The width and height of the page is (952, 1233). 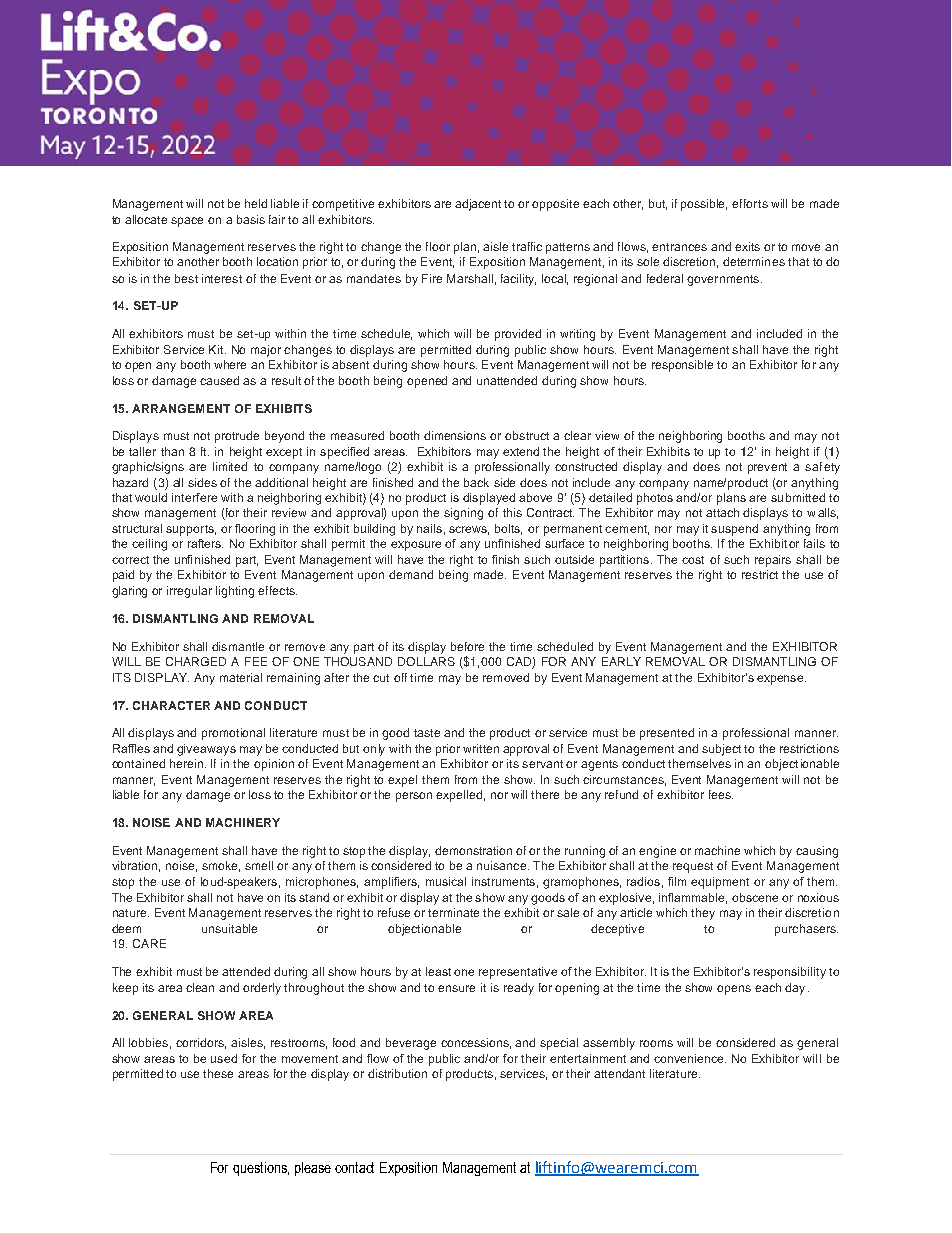 I want to click on exits, so click(x=747, y=246).
